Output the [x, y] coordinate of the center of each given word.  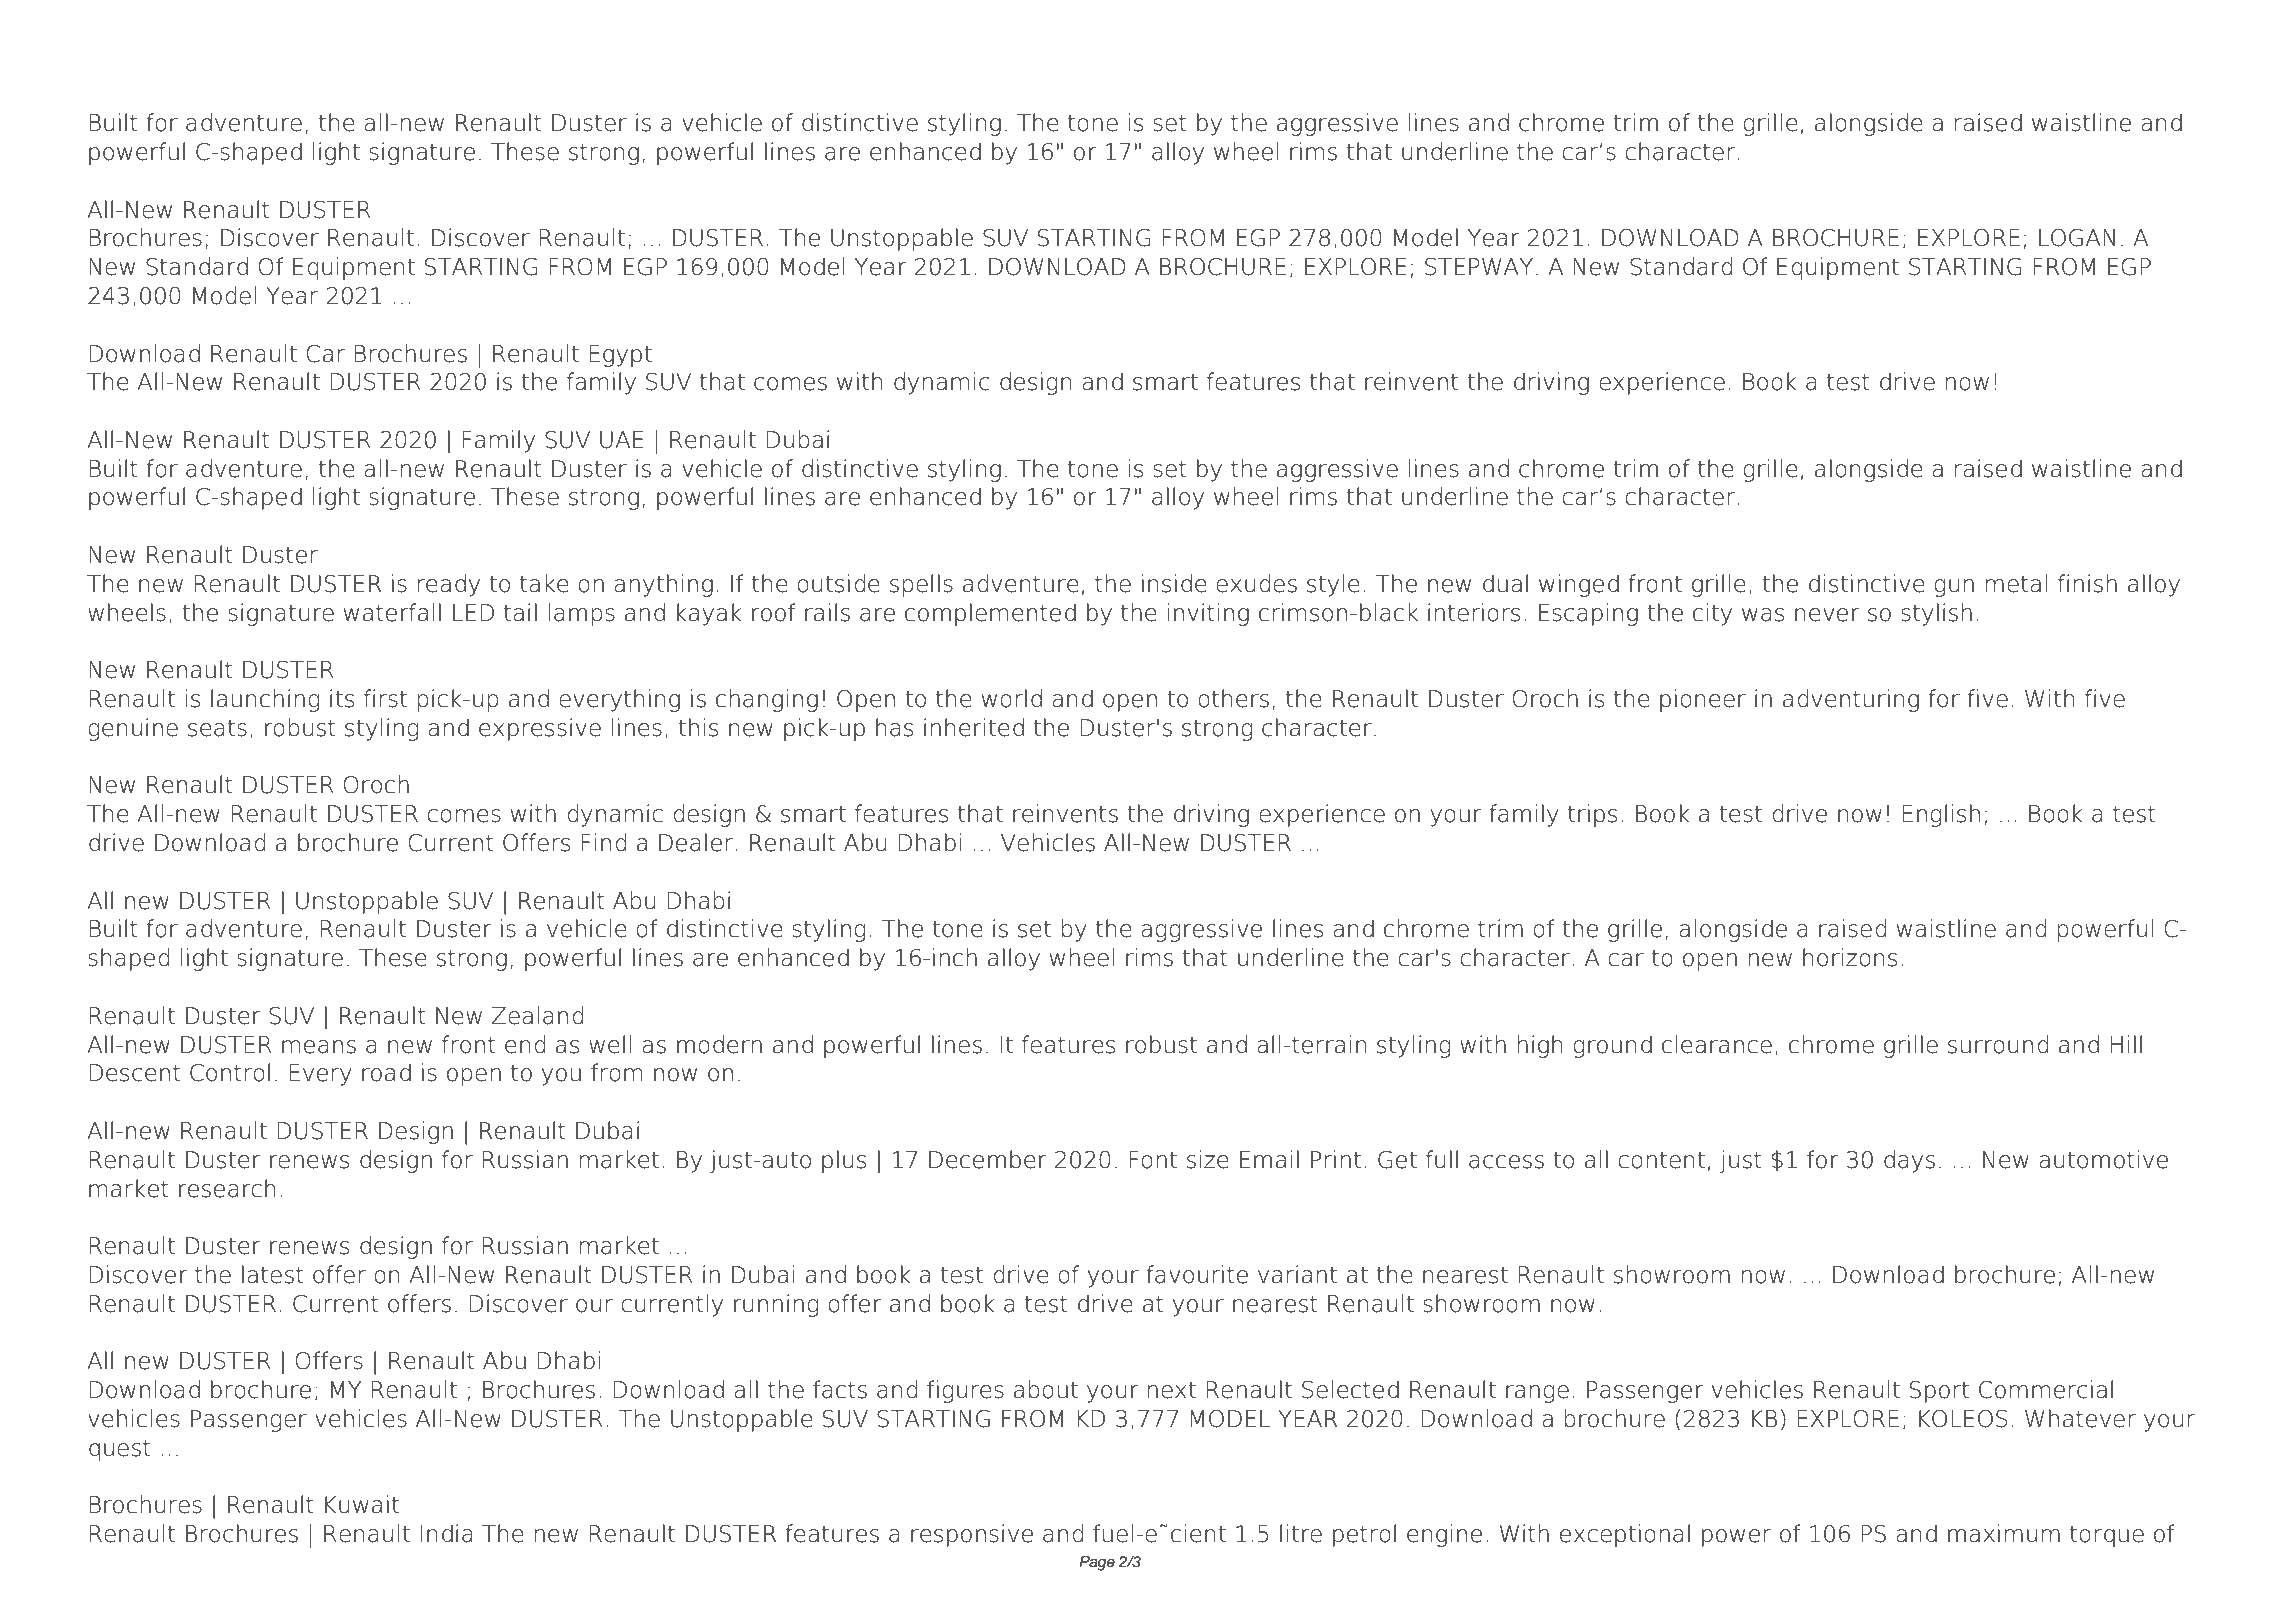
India [446, 1533]
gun [1954, 588]
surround [1998, 1044]
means [319, 1047]
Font [1153, 1160]
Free [230, 47]
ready [449, 585]
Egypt [620, 356]
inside [1174, 583]
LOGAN [2077, 238]
